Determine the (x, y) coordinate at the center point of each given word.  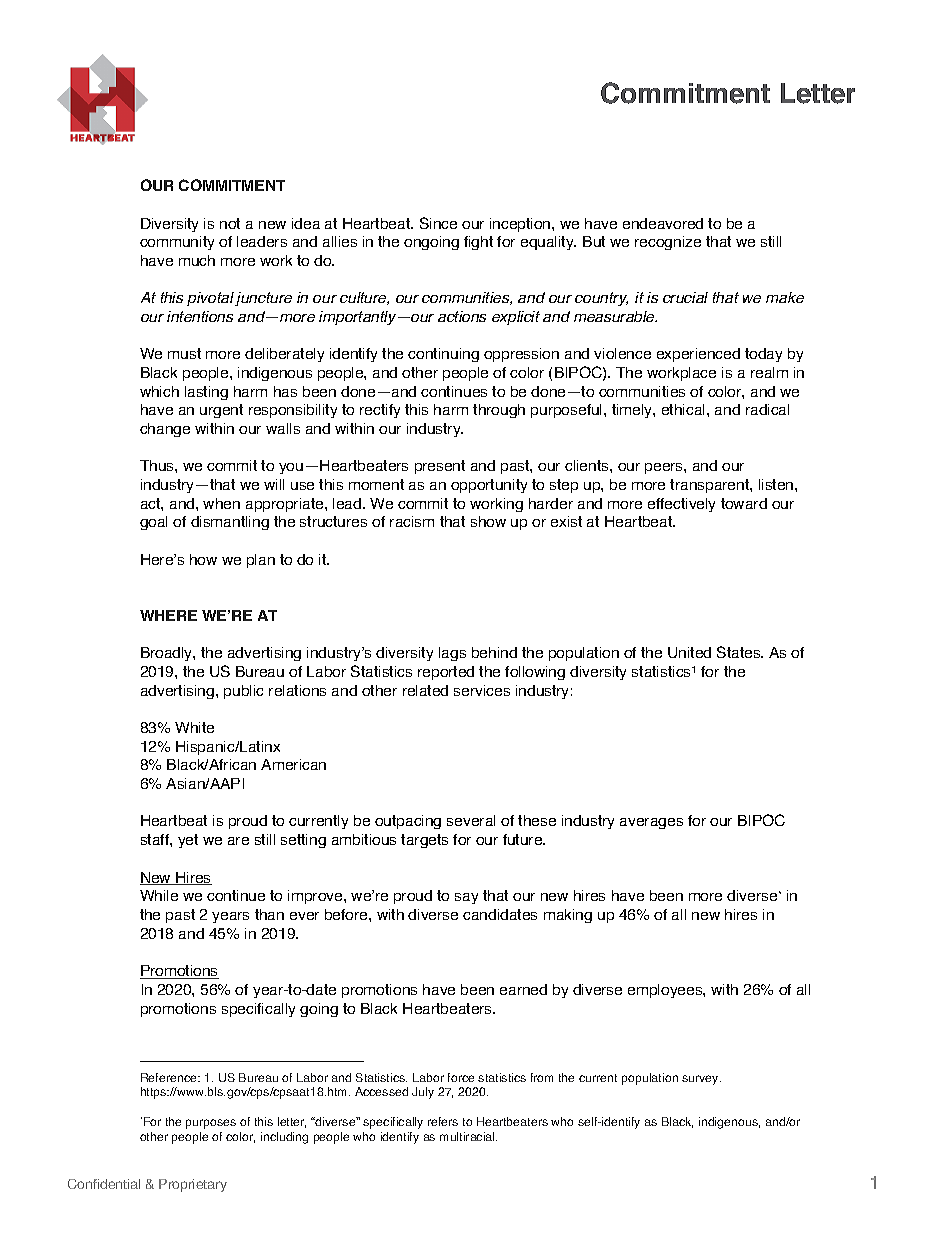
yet (188, 841)
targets (424, 841)
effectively (681, 505)
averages (651, 823)
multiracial (468, 1136)
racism (412, 521)
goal (153, 523)
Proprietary (193, 1185)
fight (478, 243)
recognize (668, 243)
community (177, 243)
